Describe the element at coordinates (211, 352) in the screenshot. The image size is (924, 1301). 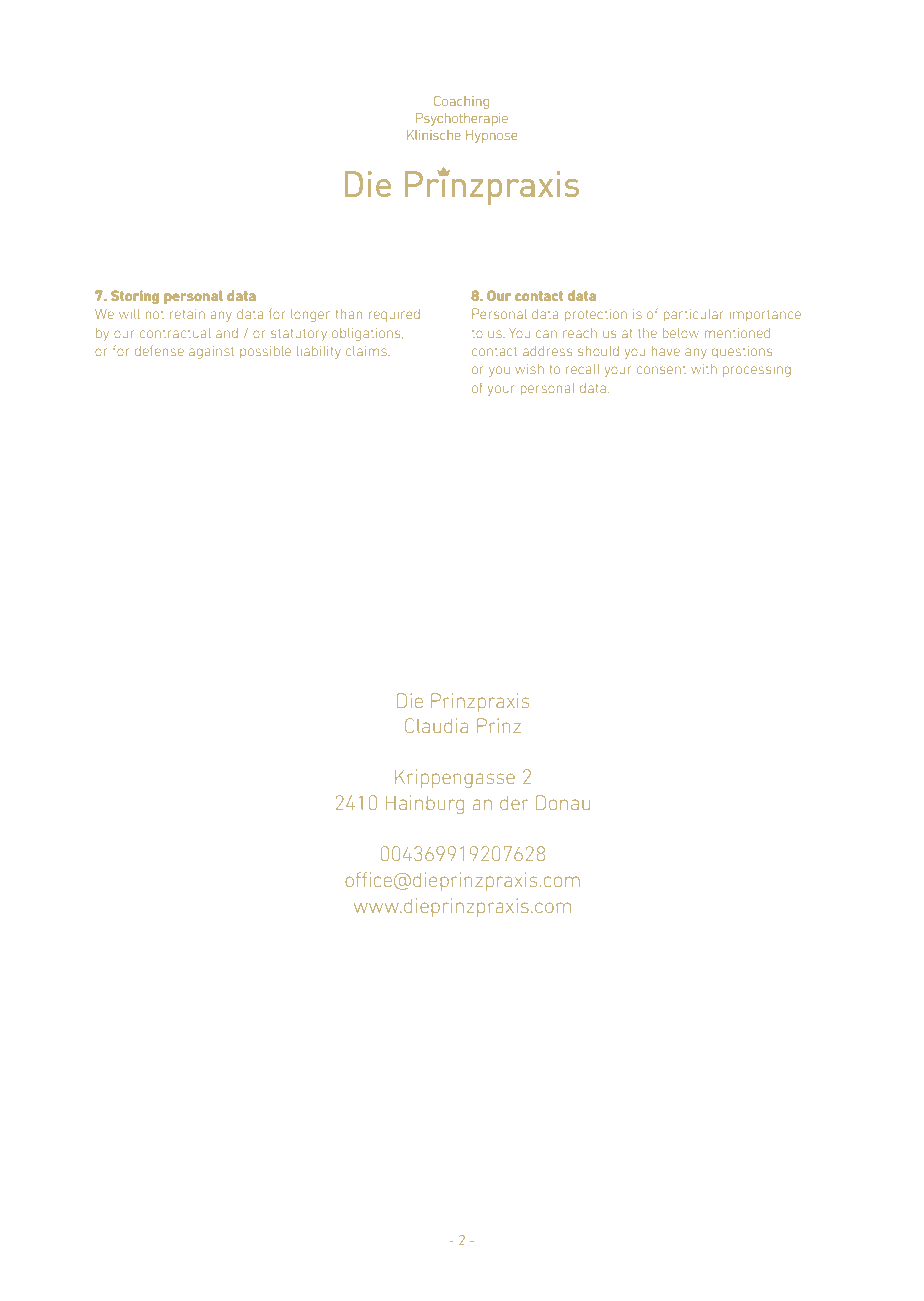
I see `against` at that location.
